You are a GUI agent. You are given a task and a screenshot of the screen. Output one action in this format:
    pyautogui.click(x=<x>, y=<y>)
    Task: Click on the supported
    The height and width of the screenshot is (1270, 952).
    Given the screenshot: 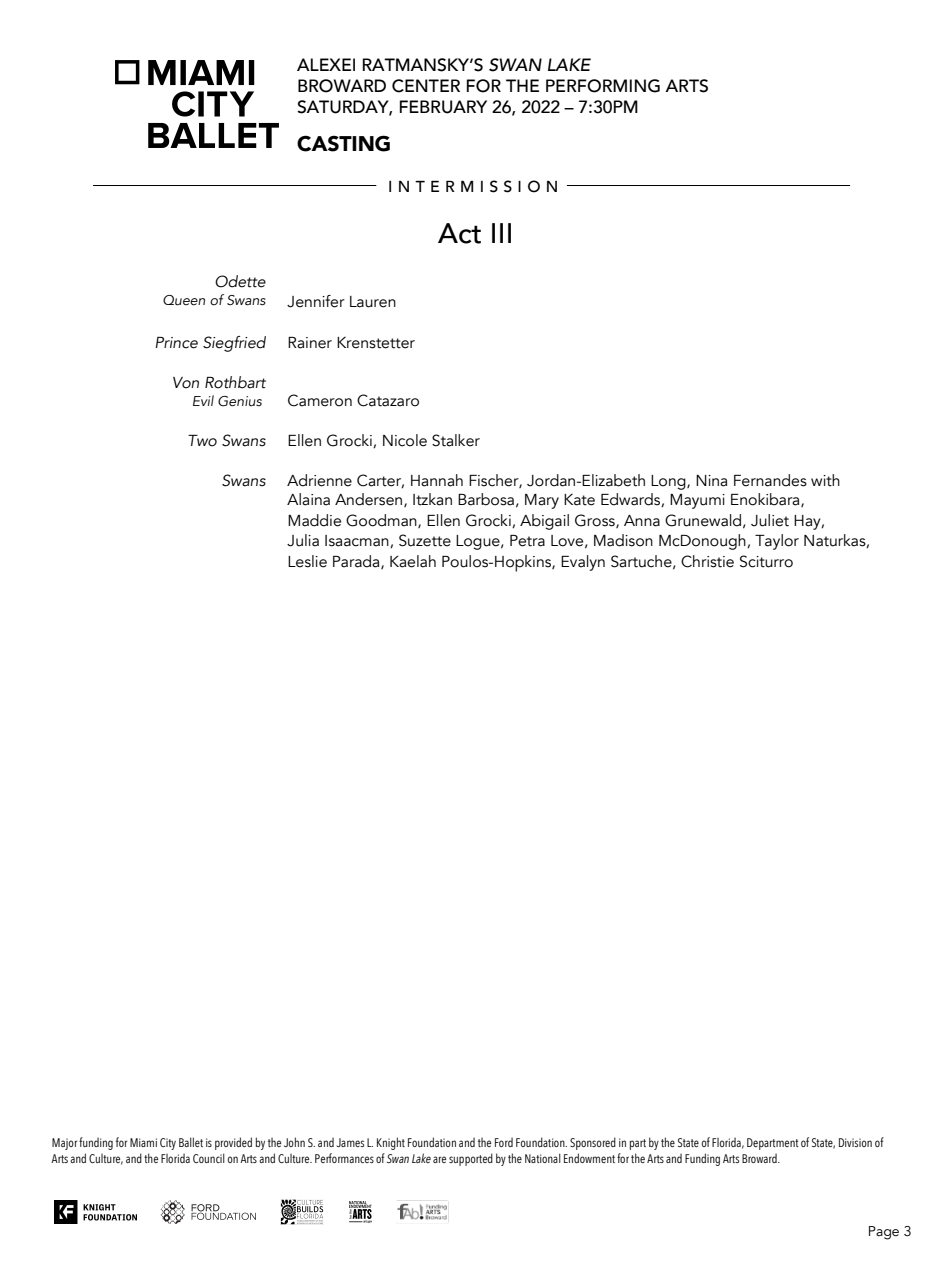 What is the action you would take?
    pyautogui.click(x=471, y=1159)
